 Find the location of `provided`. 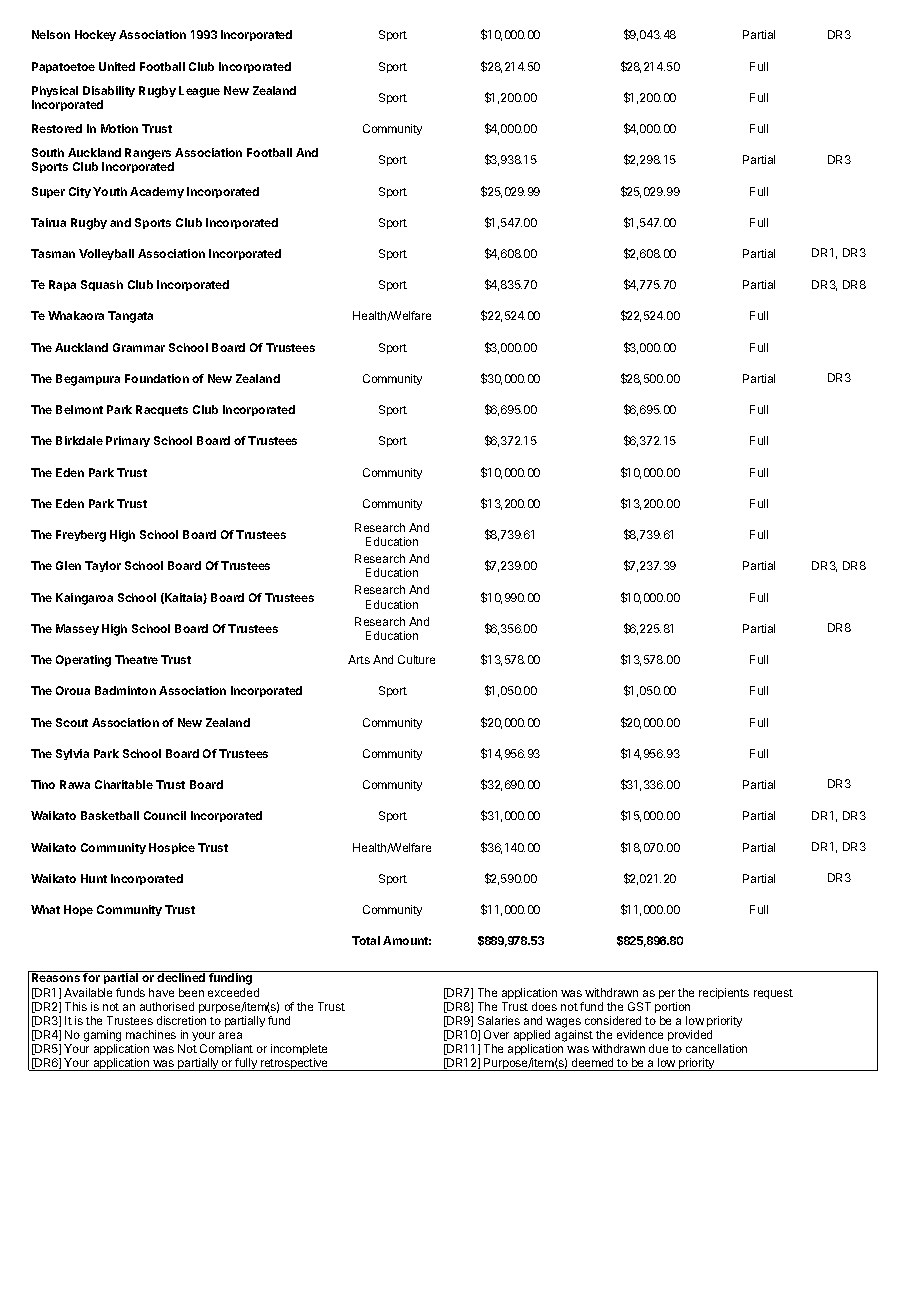

provided is located at coordinates (690, 1035).
